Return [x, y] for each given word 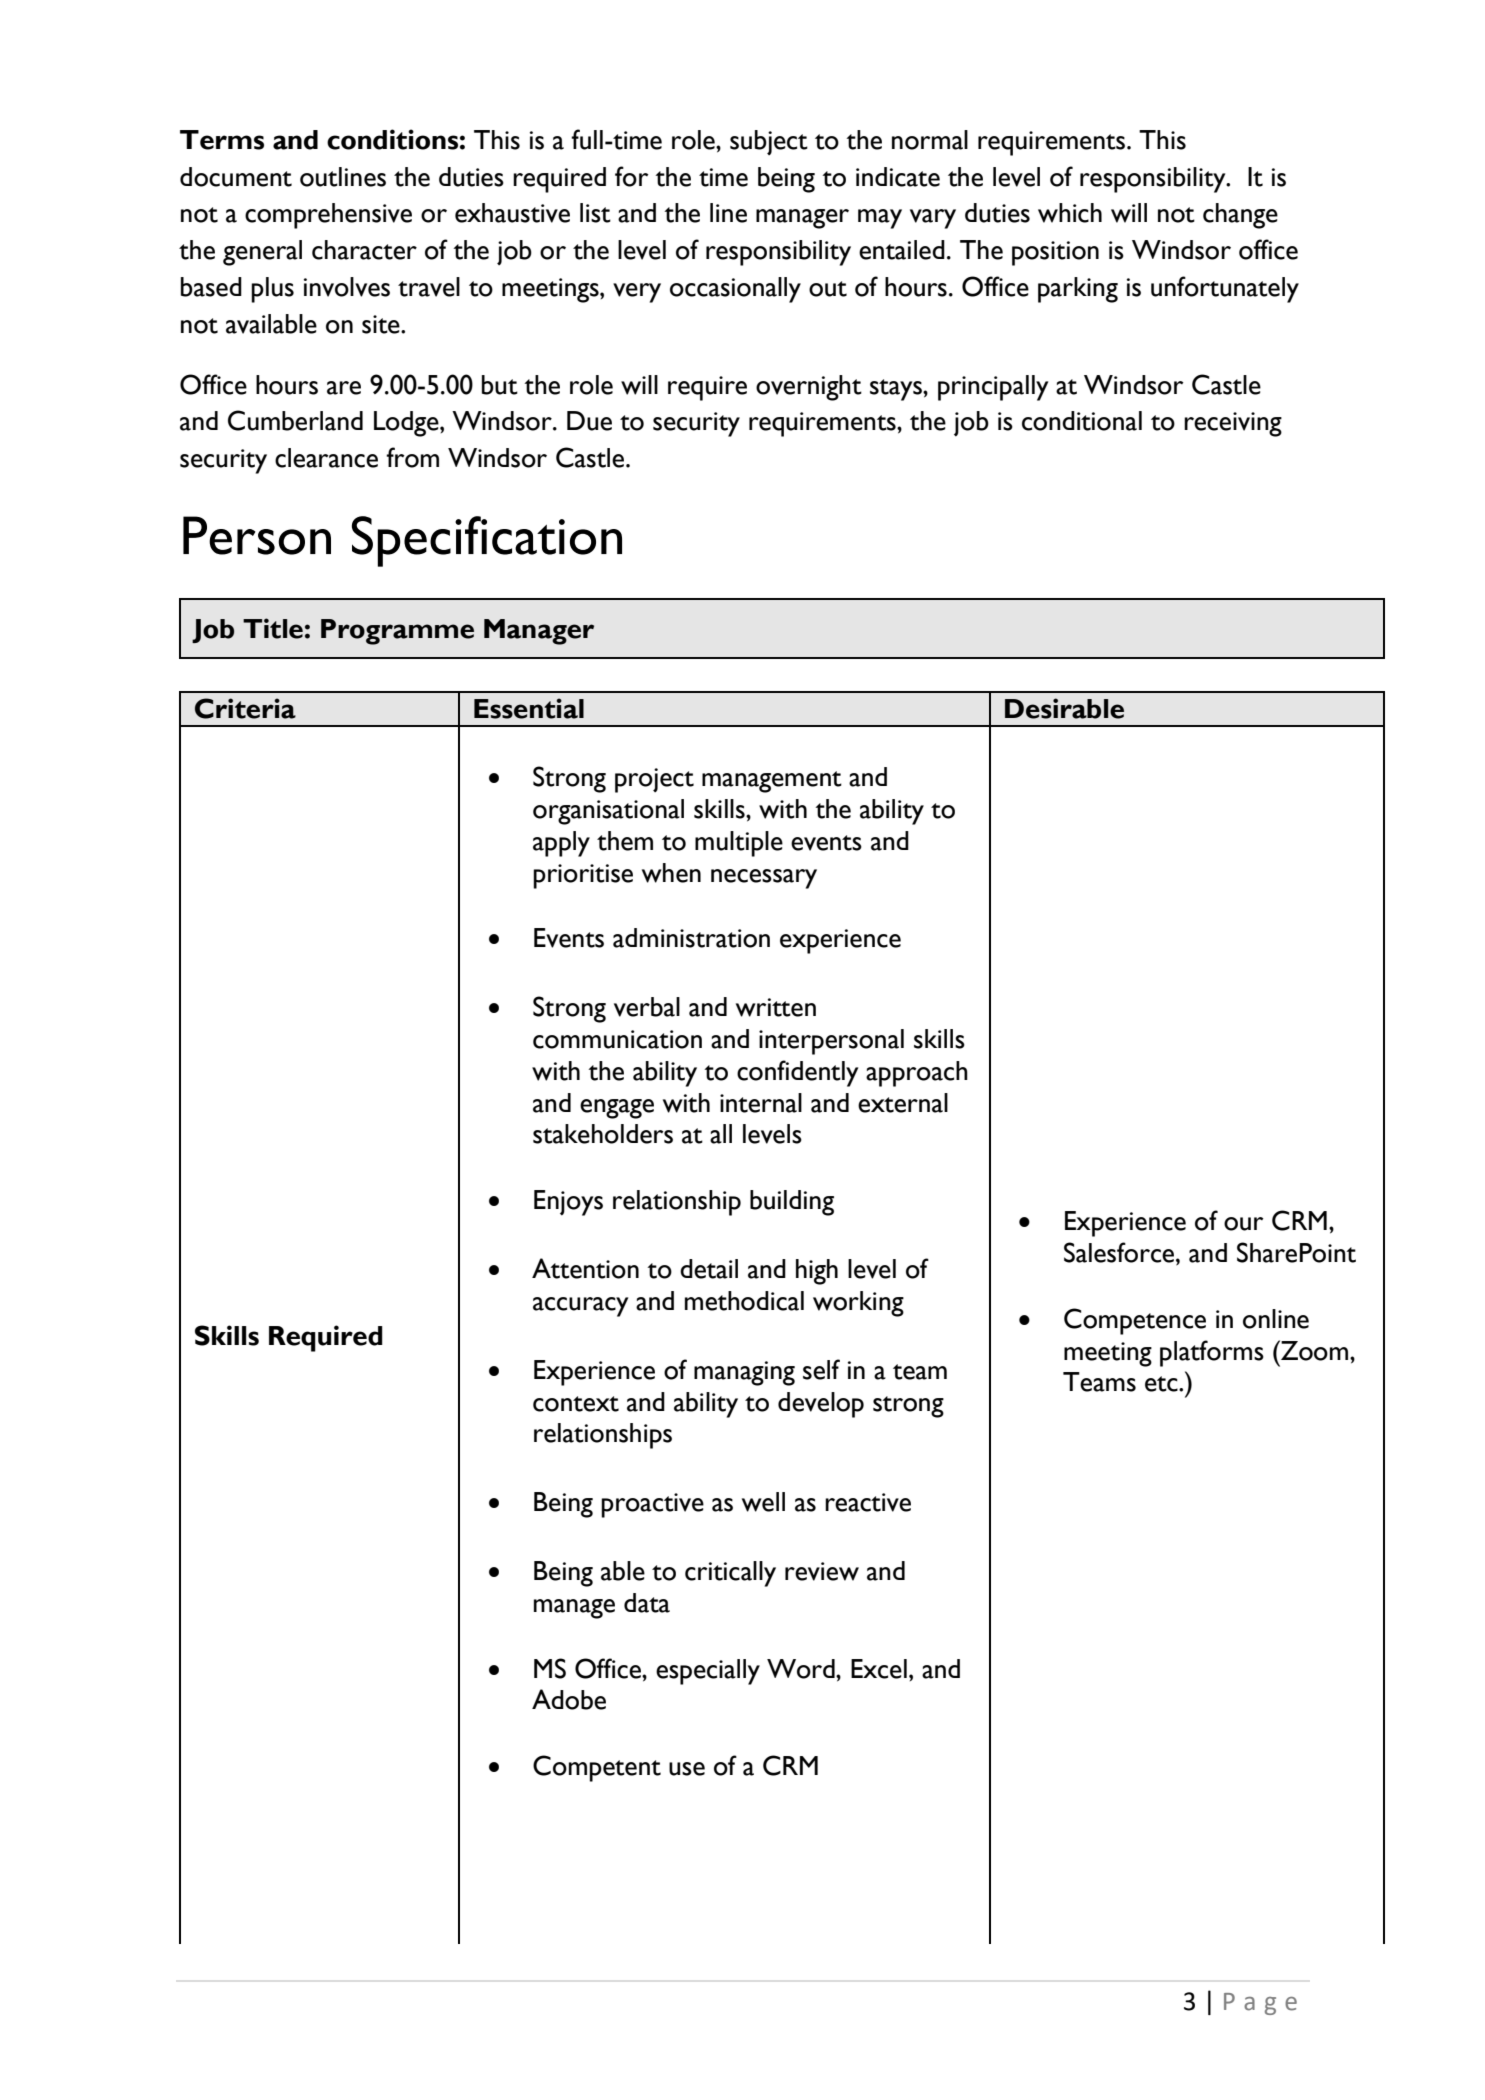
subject [769, 142]
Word [802, 1669]
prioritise [583, 876]
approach [917, 1074]
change [1240, 216]
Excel [879, 1669]
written [776, 1007]
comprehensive [328, 216]
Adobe [569, 1699]
